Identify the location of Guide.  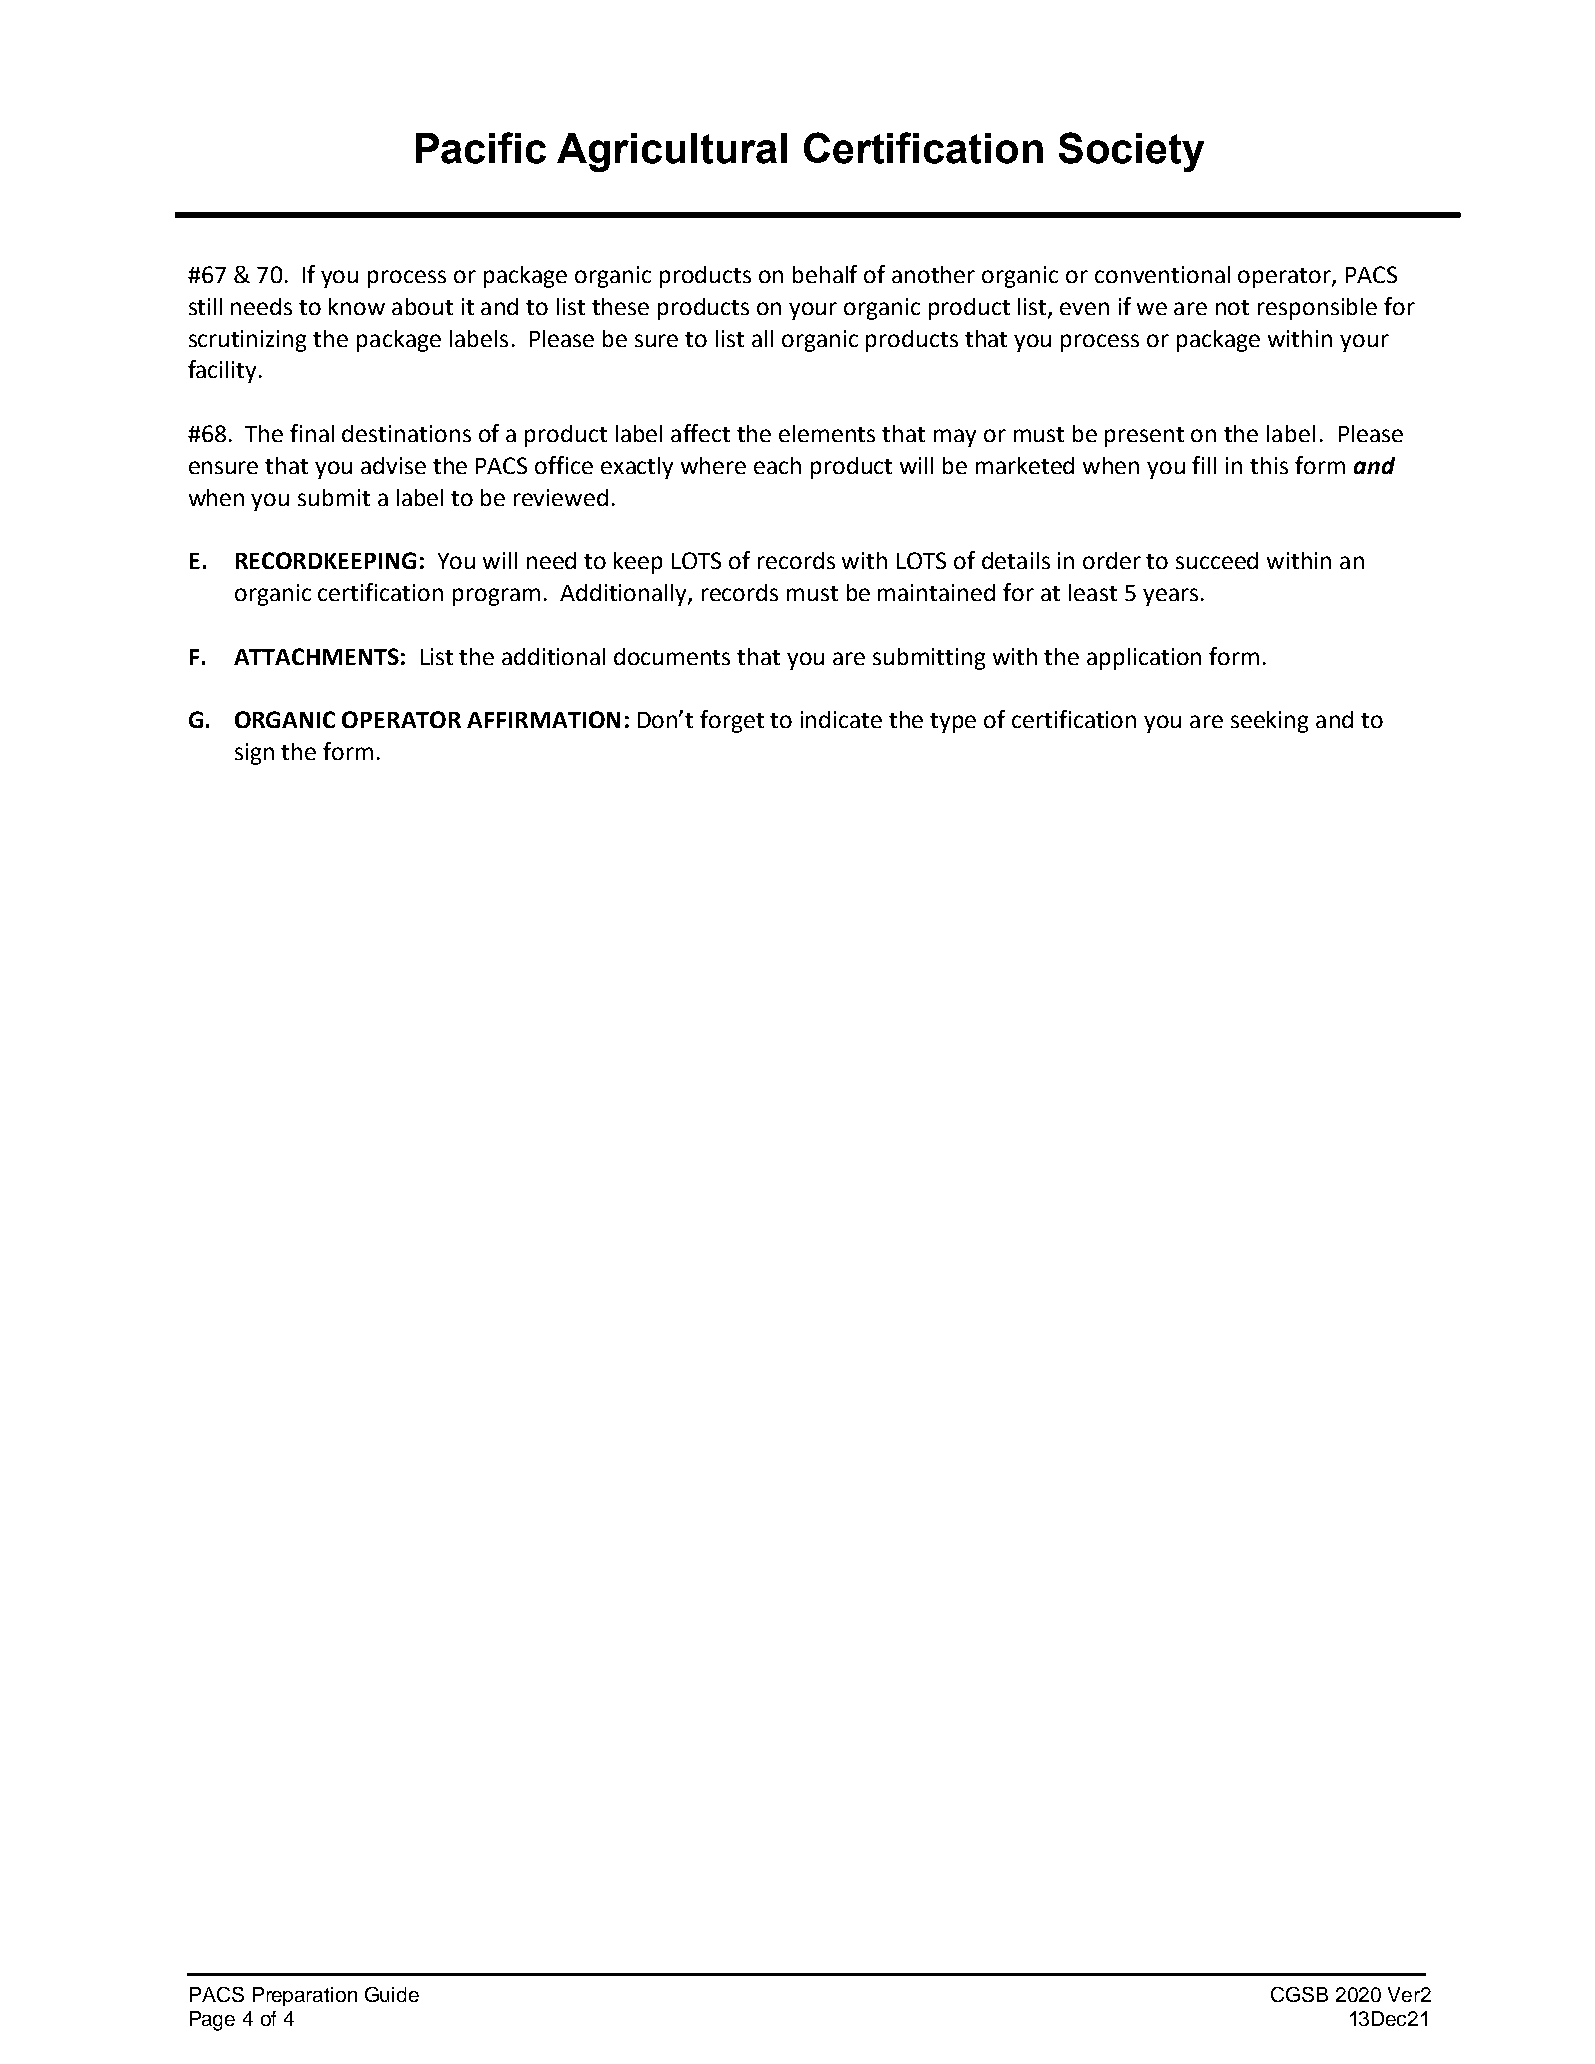
(392, 1994).
